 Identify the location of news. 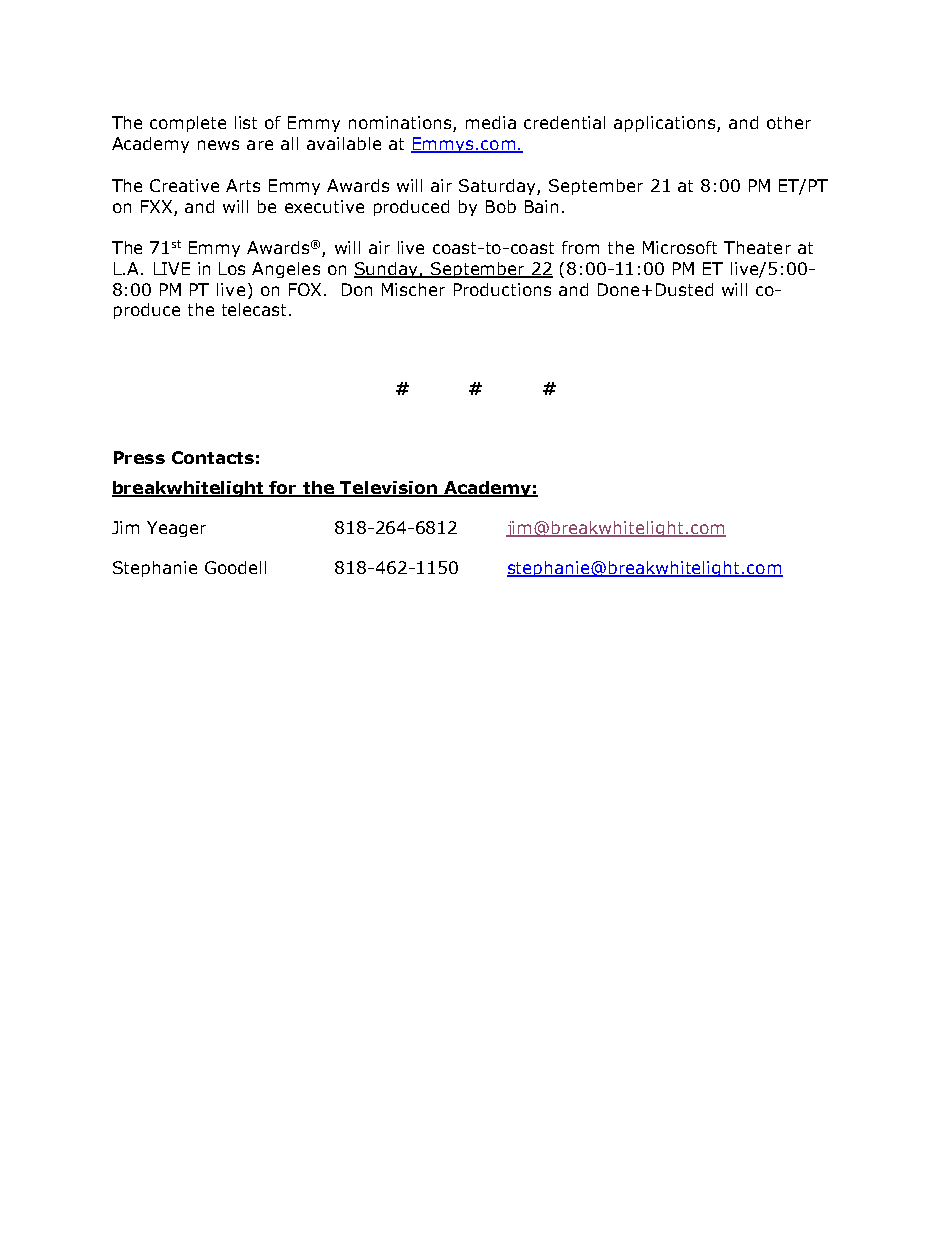
(218, 145).
